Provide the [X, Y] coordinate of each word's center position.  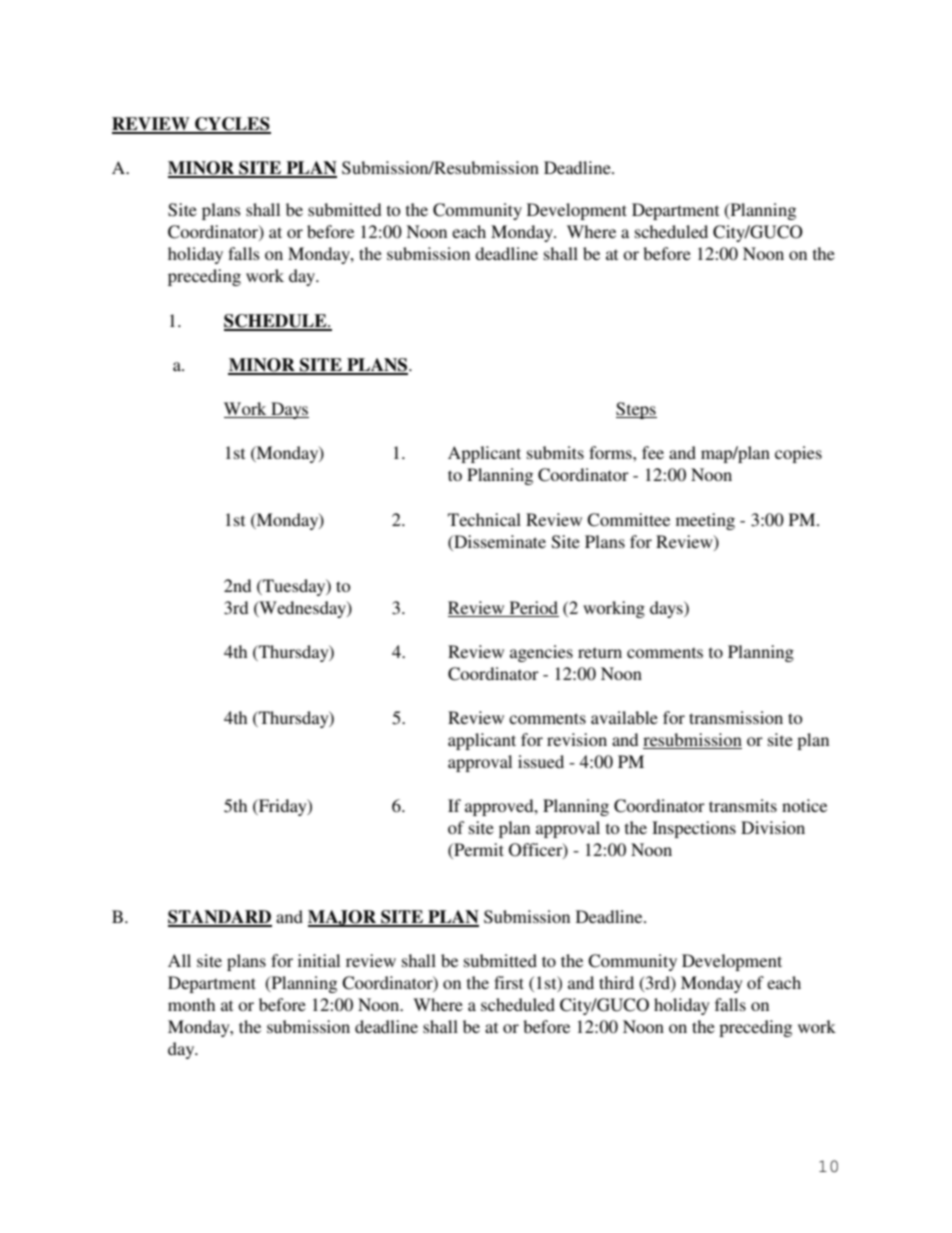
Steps [636, 410]
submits [555, 452]
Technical [484, 519]
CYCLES [232, 125]
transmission [736, 717]
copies [798, 454]
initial [319, 960]
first [509, 982]
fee [653, 452]
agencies [541, 653]
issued [541, 761]
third [616, 982]
